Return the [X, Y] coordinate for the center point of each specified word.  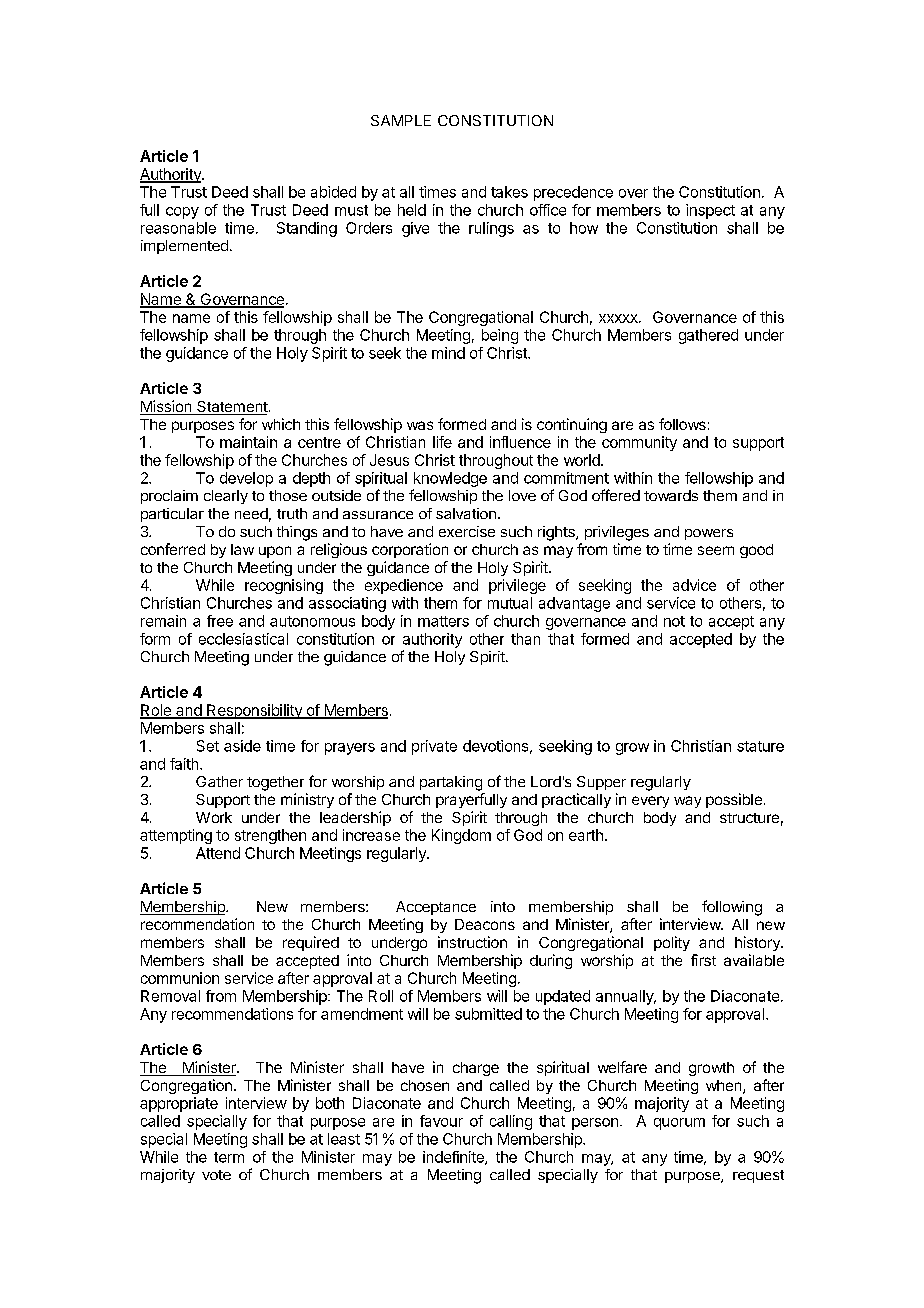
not [674, 621]
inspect [710, 211]
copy [182, 213]
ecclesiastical [243, 639]
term [229, 1157]
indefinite [454, 1158]
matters [443, 621]
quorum [679, 1124]
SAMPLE [401, 120]
